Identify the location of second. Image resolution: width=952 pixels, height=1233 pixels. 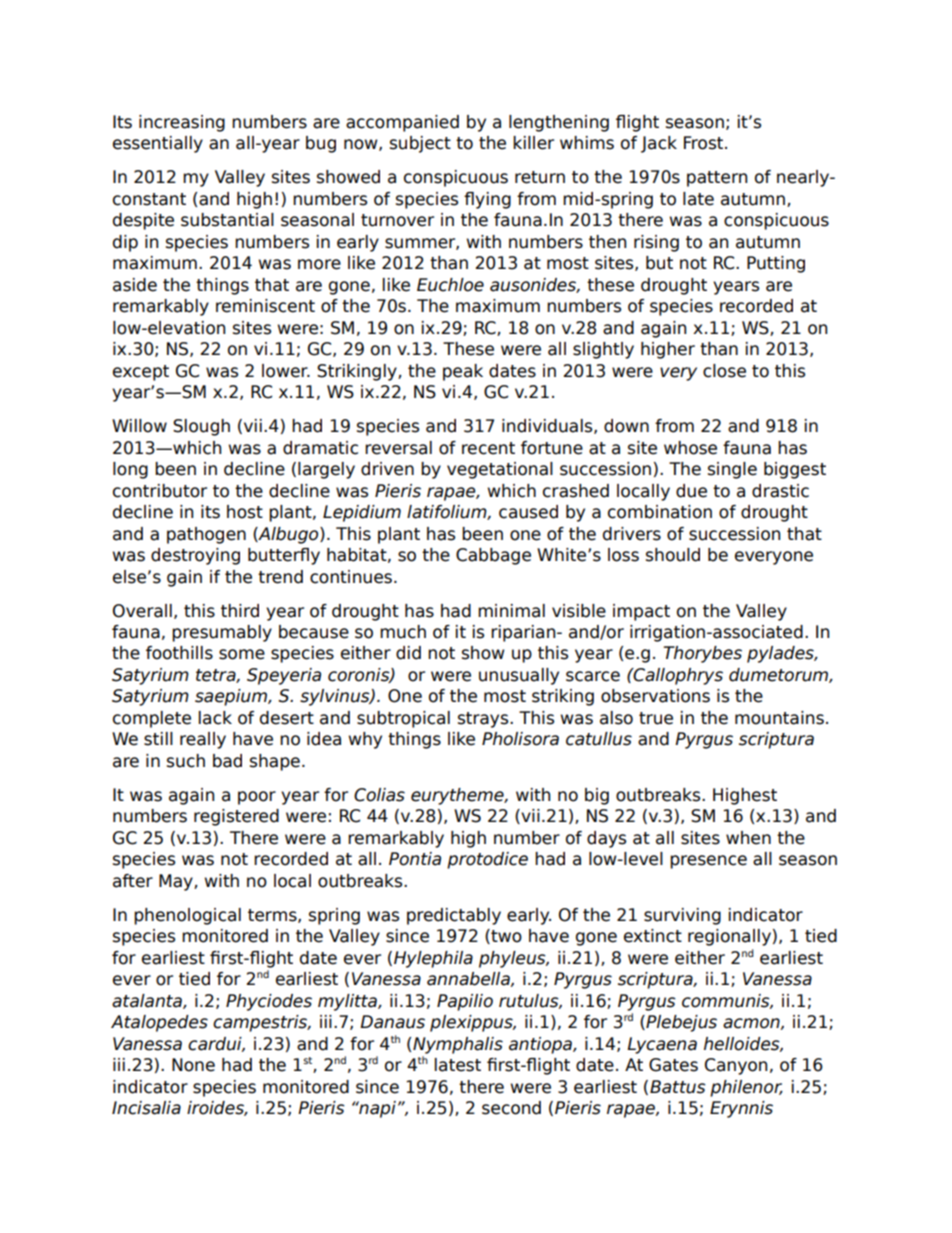
(511, 1108).
